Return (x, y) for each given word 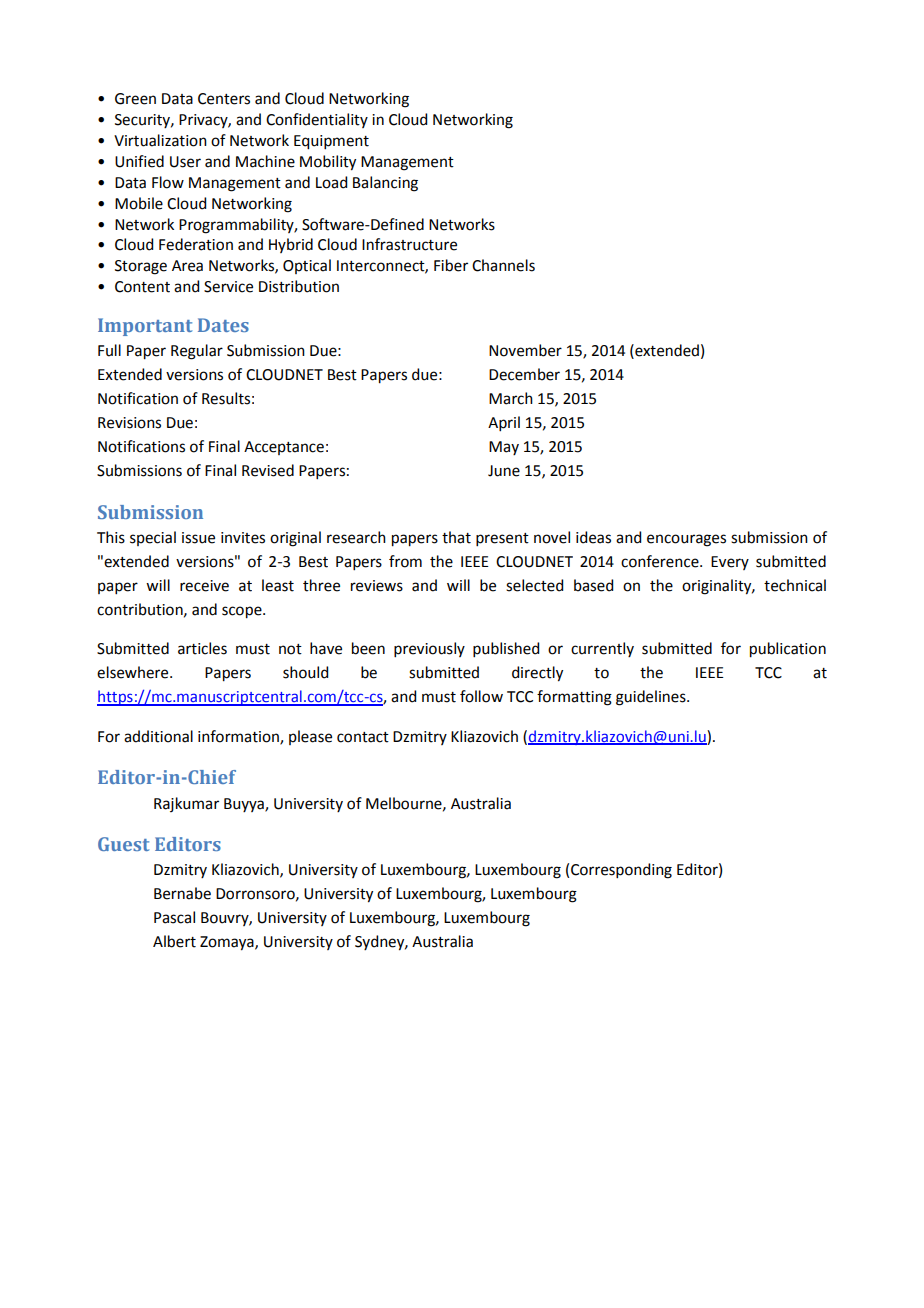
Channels (503, 265)
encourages (686, 540)
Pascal (174, 917)
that (456, 537)
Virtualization (160, 140)
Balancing (385, 184)
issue (198, 538)
